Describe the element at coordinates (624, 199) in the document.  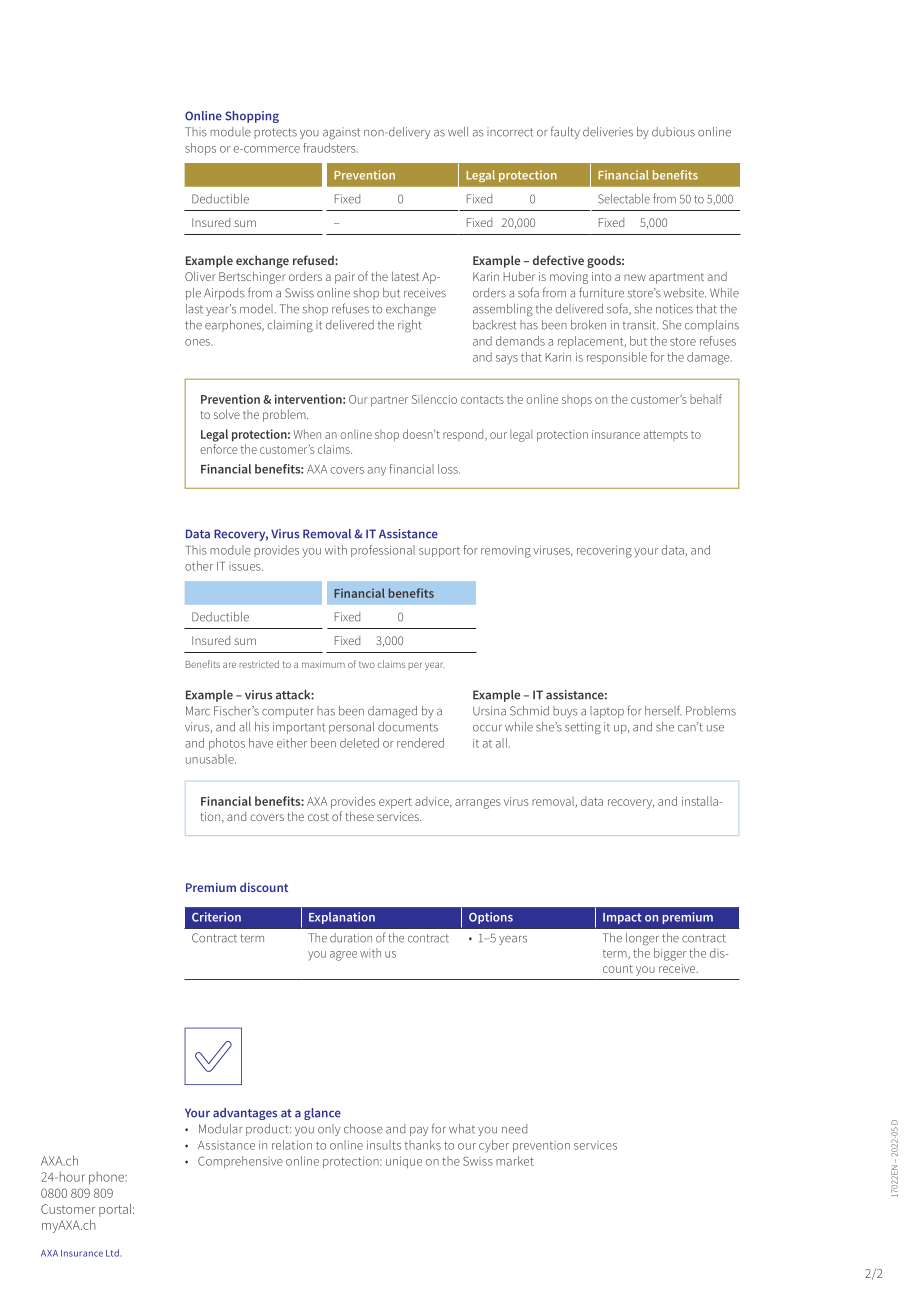
I see `Selectable` at that location.
